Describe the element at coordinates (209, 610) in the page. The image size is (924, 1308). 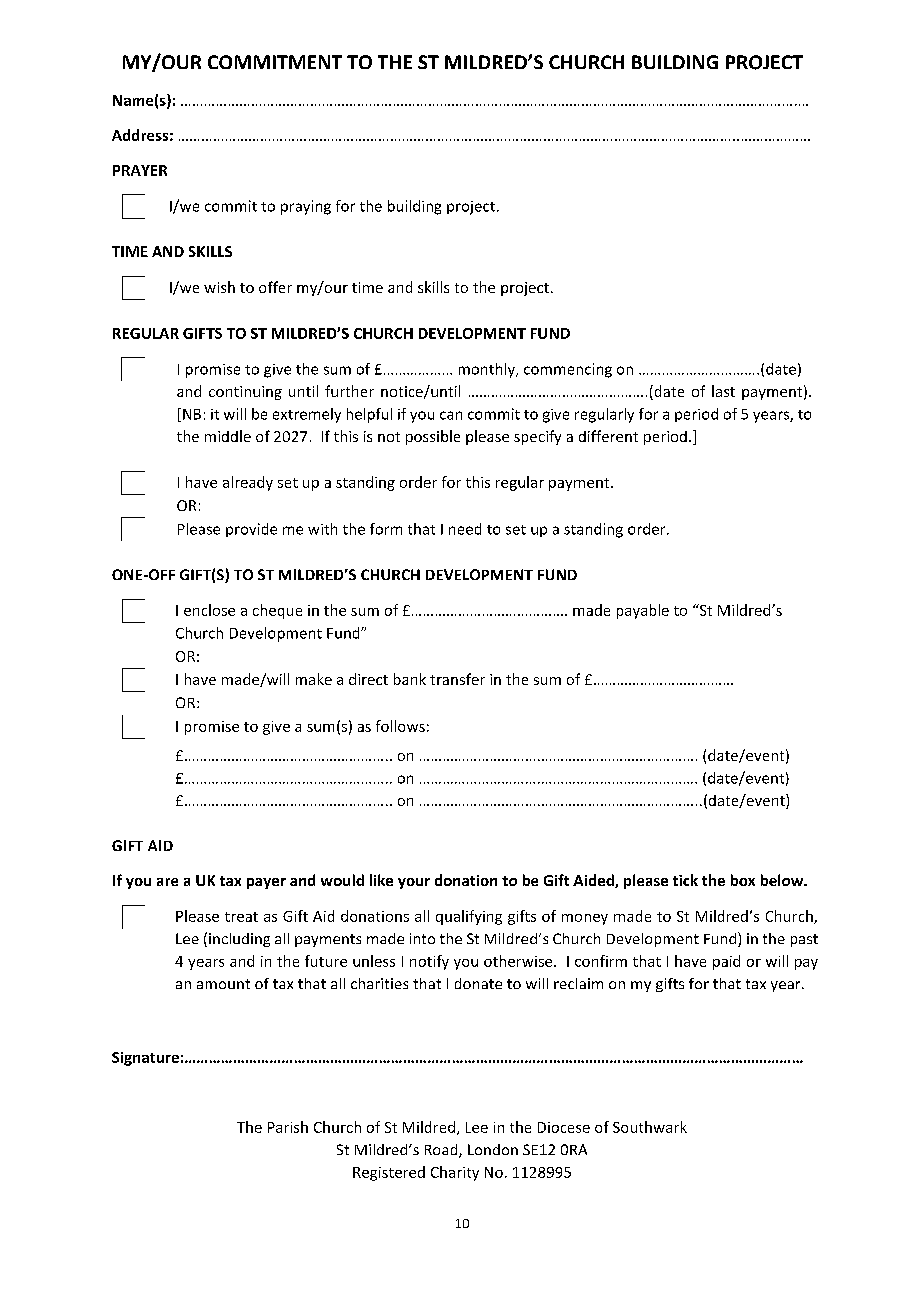
I see `enclose` at that location.
